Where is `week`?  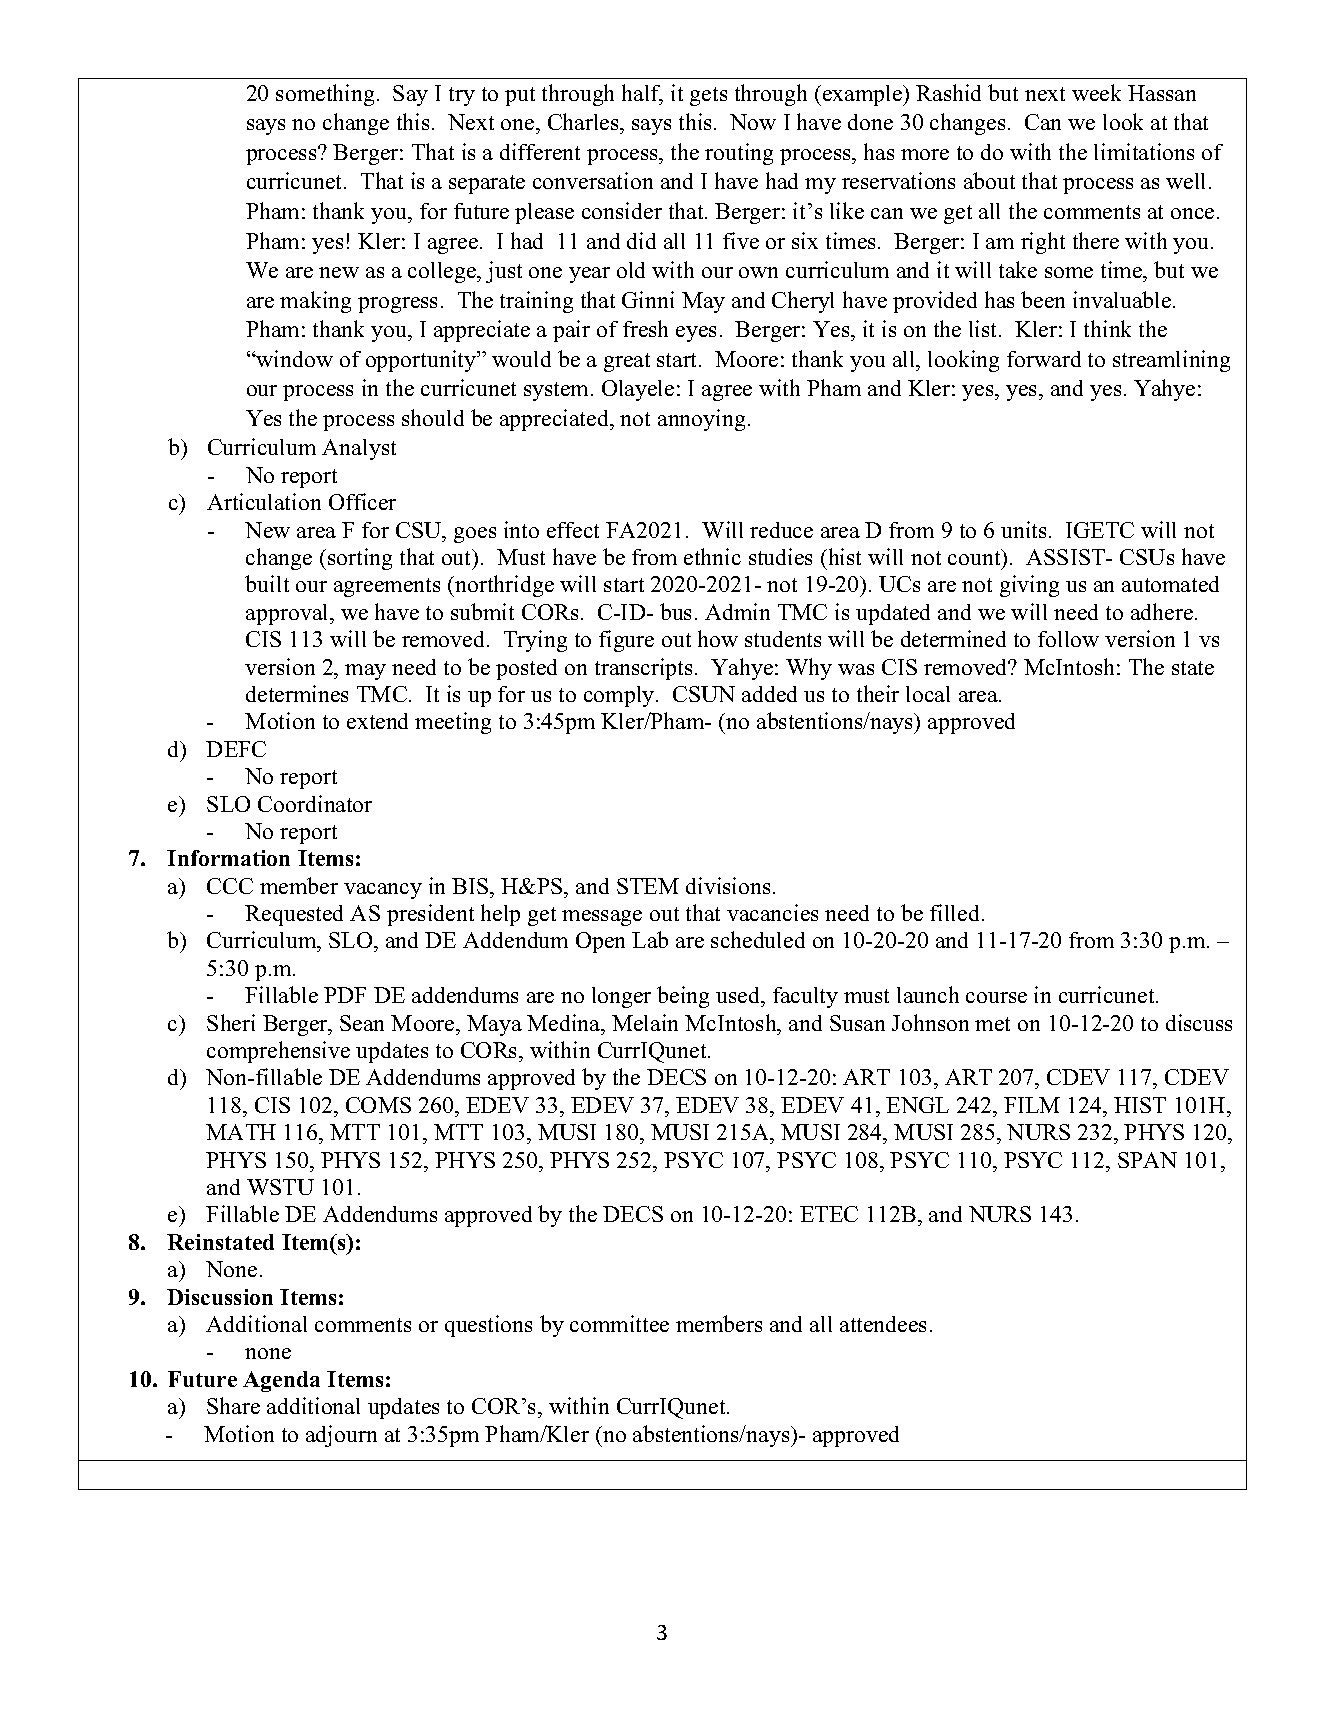
week is located at coordinates (1096, 92).
